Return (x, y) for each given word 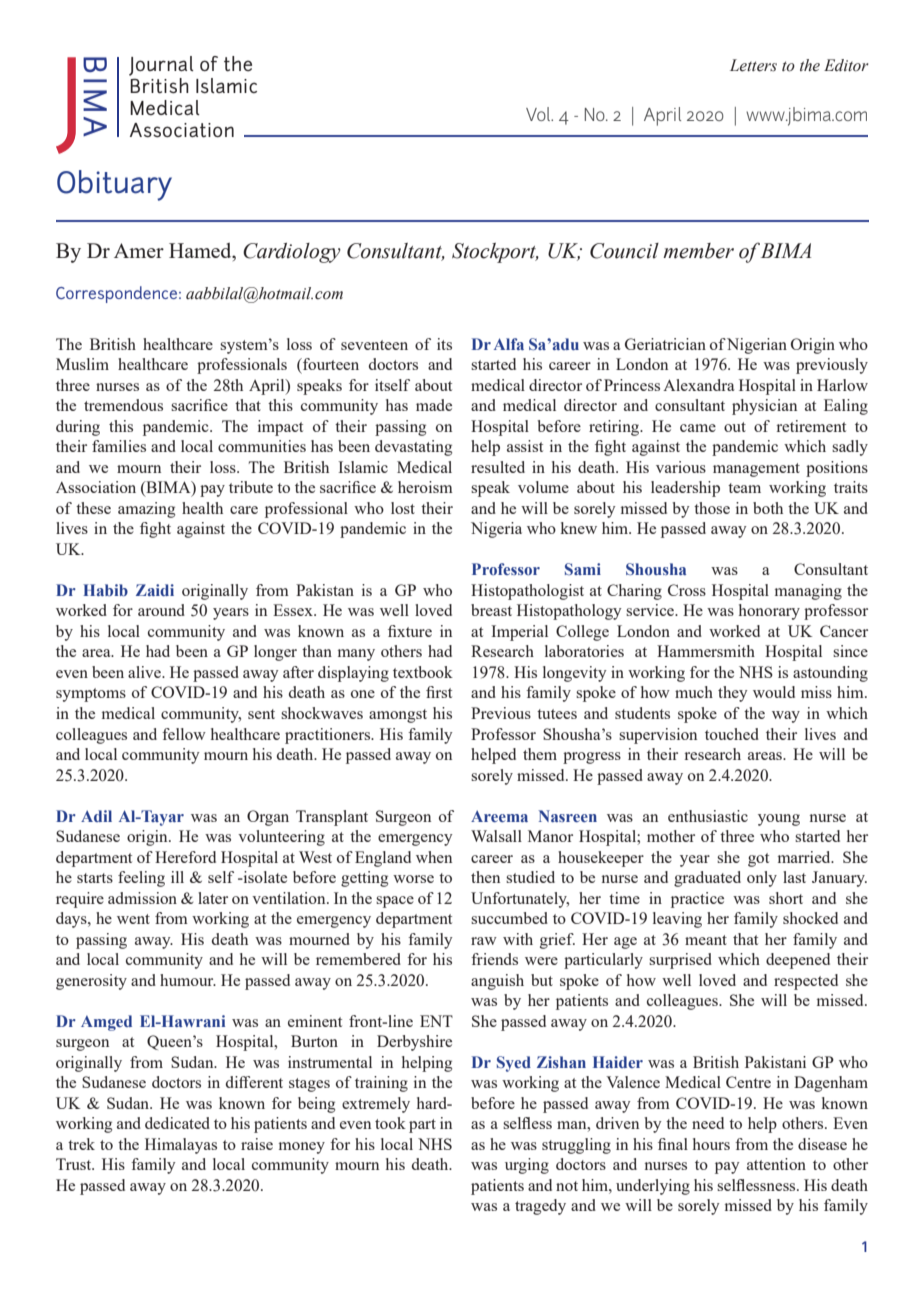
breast (491, 610)
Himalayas (181, 1146)
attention (776, 1164)
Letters (753, 65)
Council (624, 251)
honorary (769, 612)
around (161, 610)
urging (527, 1166)
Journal (161, 66)
